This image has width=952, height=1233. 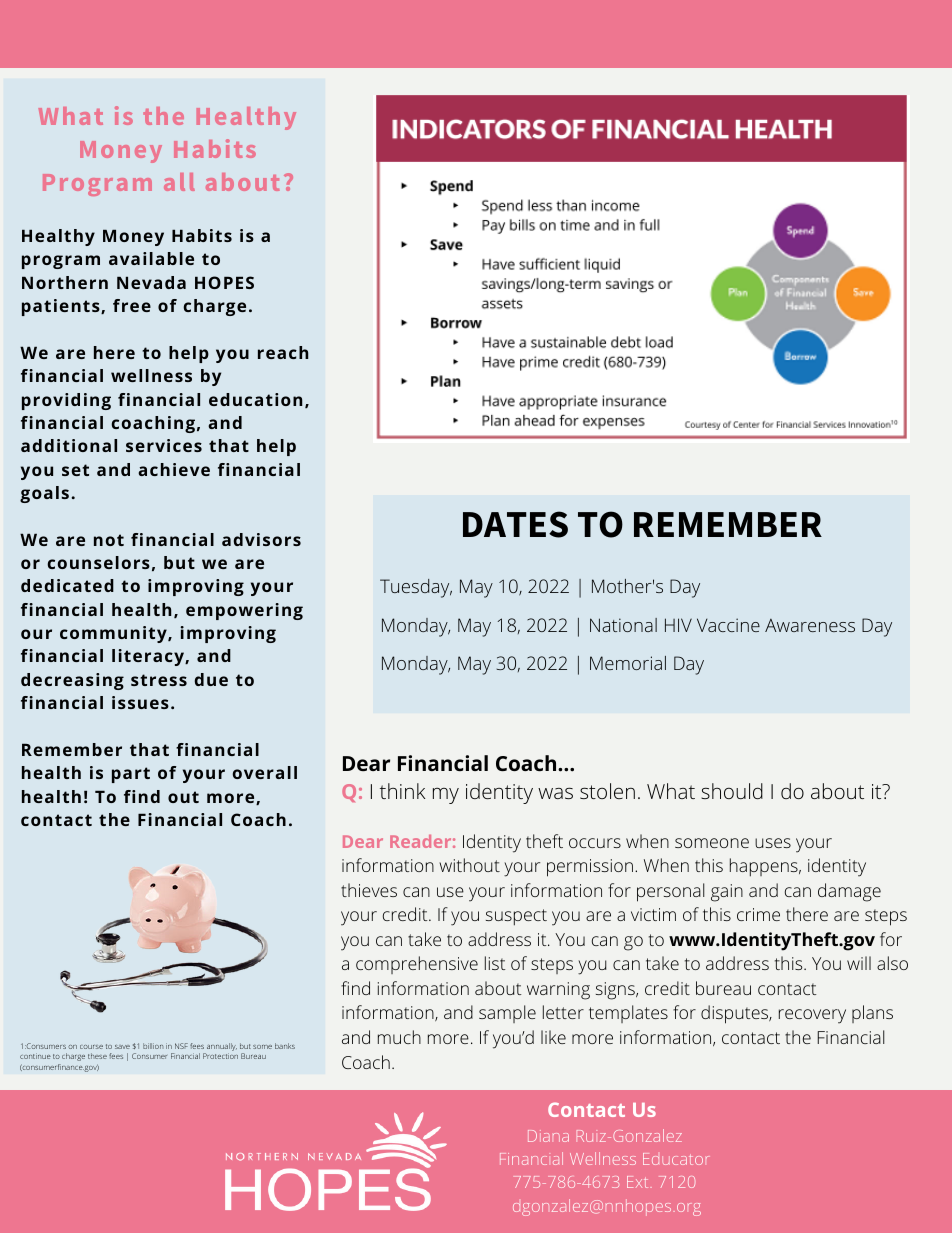 What do you see at coordinates (402, 791) in the image?
I see `think` at bounding box center [402, 791].
